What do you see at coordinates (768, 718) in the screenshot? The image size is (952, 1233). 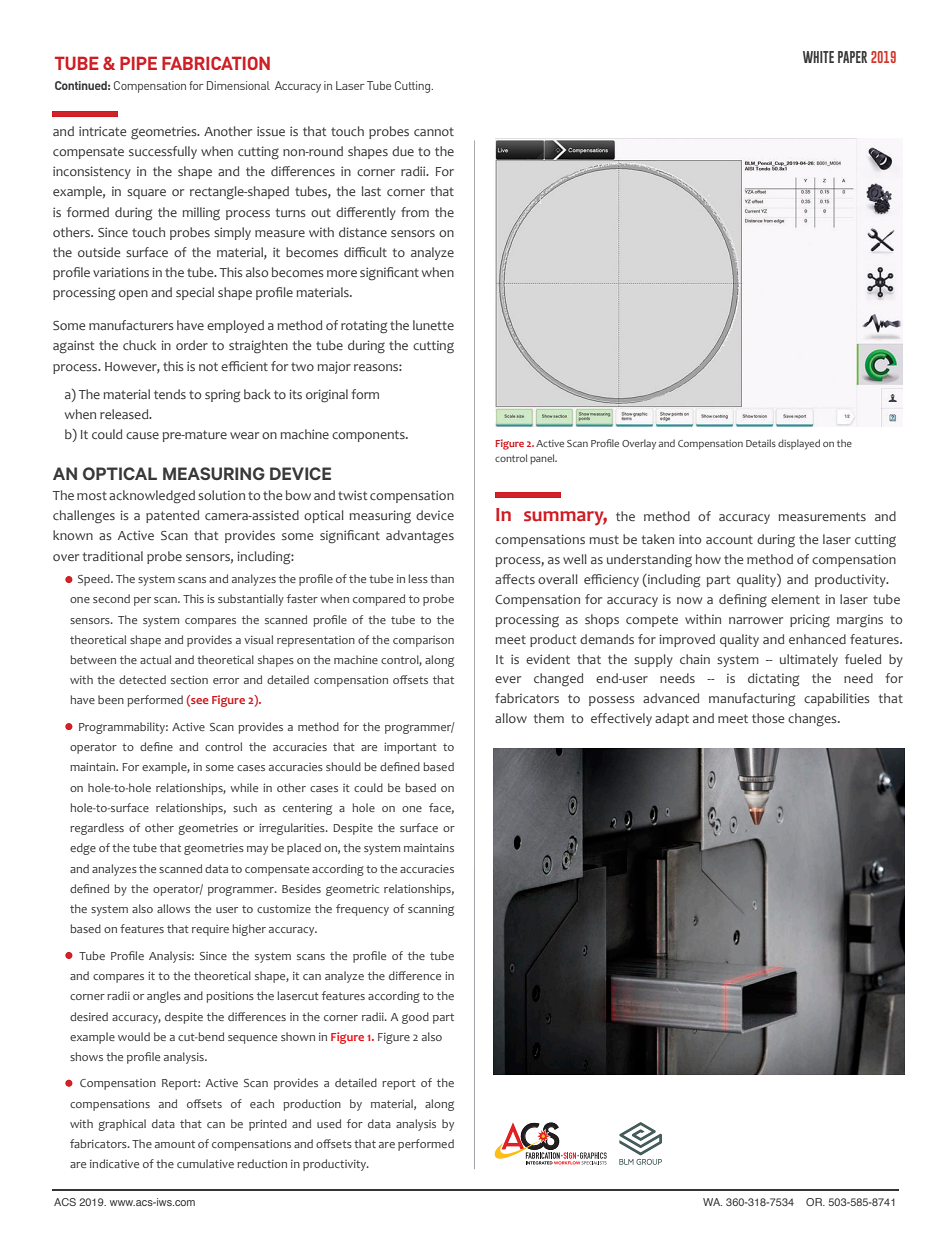 I see `those` at bounding box center [768, 718].
